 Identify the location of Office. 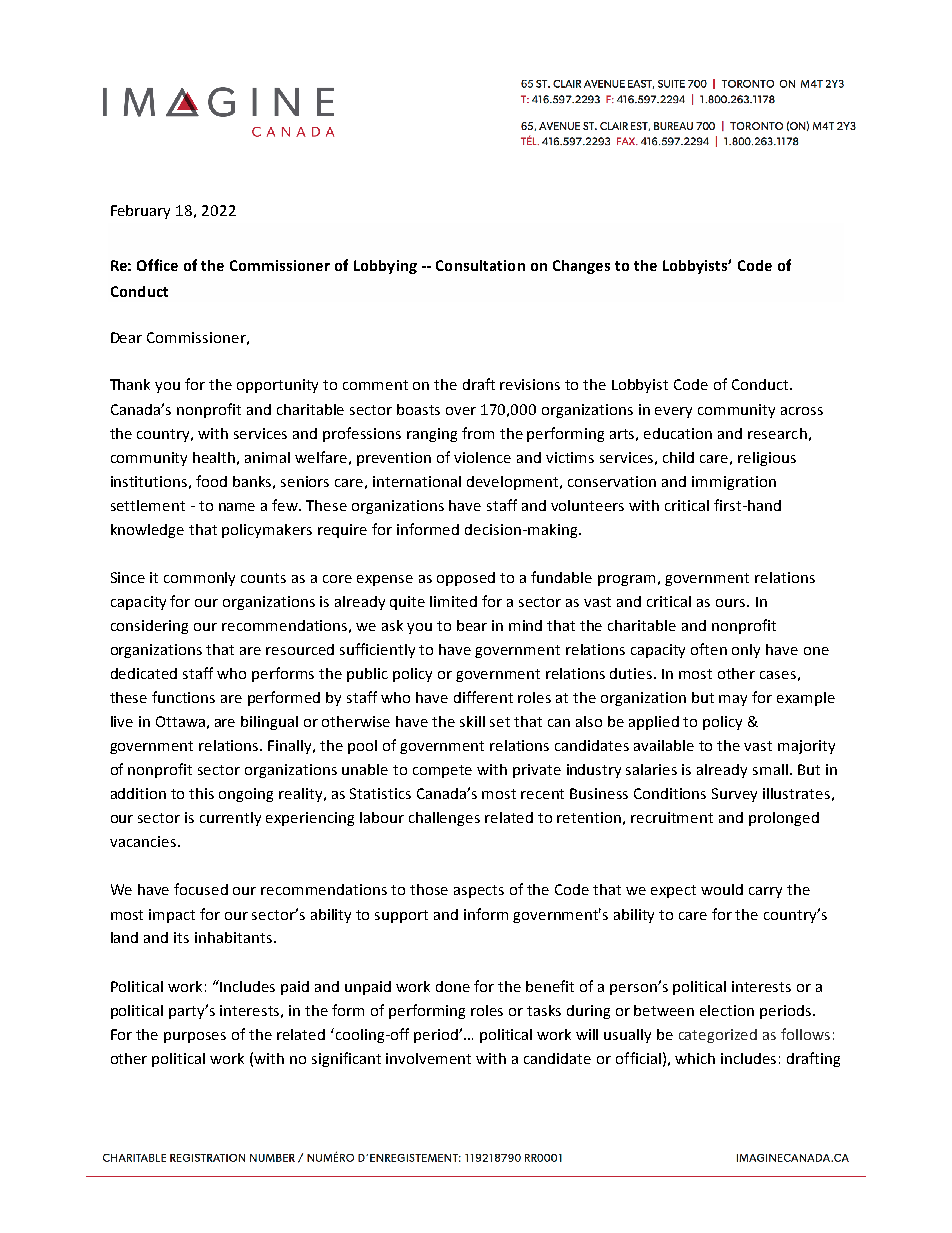
(157, 265).
